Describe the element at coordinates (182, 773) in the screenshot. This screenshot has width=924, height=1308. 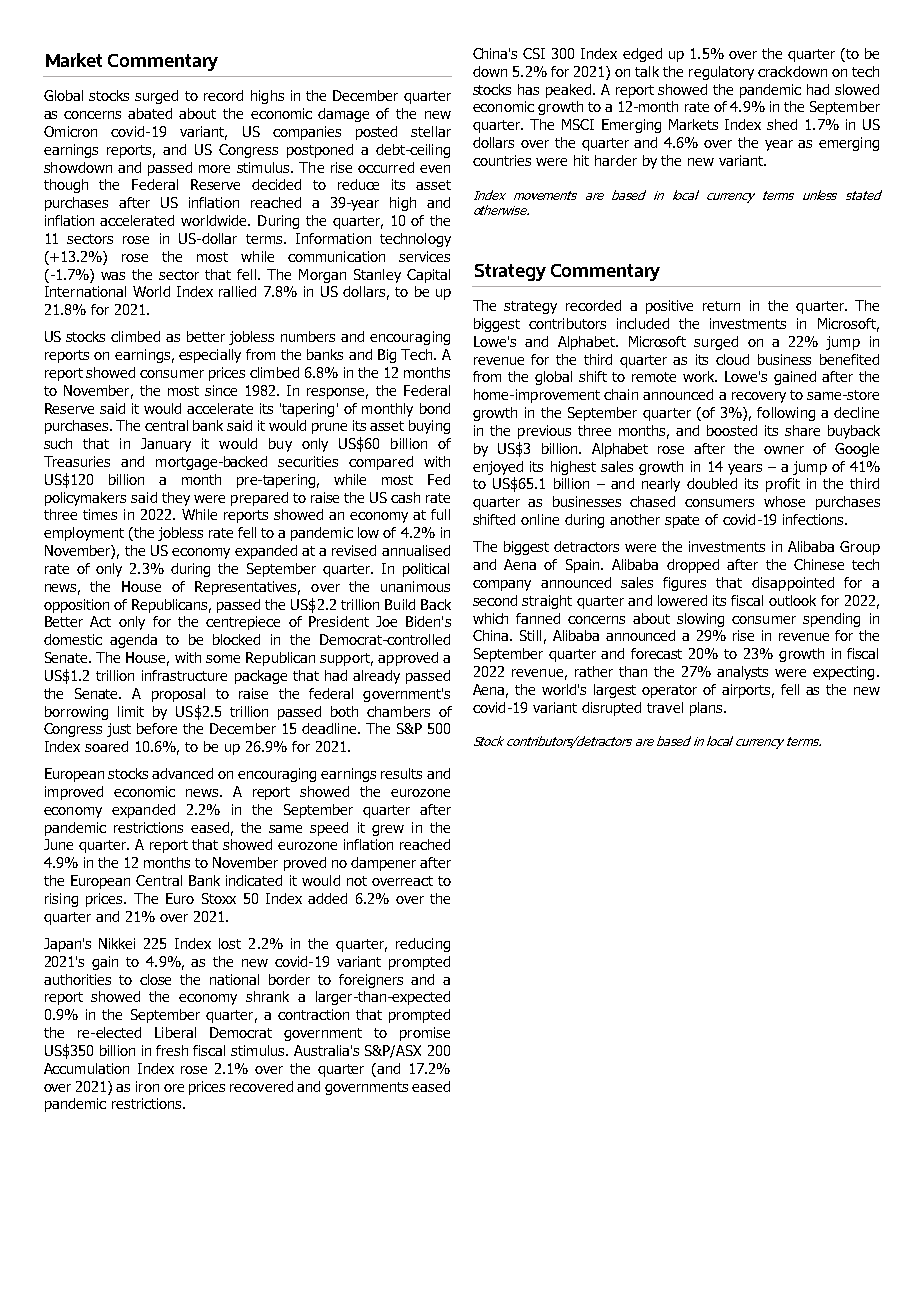
I see `advanced` at that location.
